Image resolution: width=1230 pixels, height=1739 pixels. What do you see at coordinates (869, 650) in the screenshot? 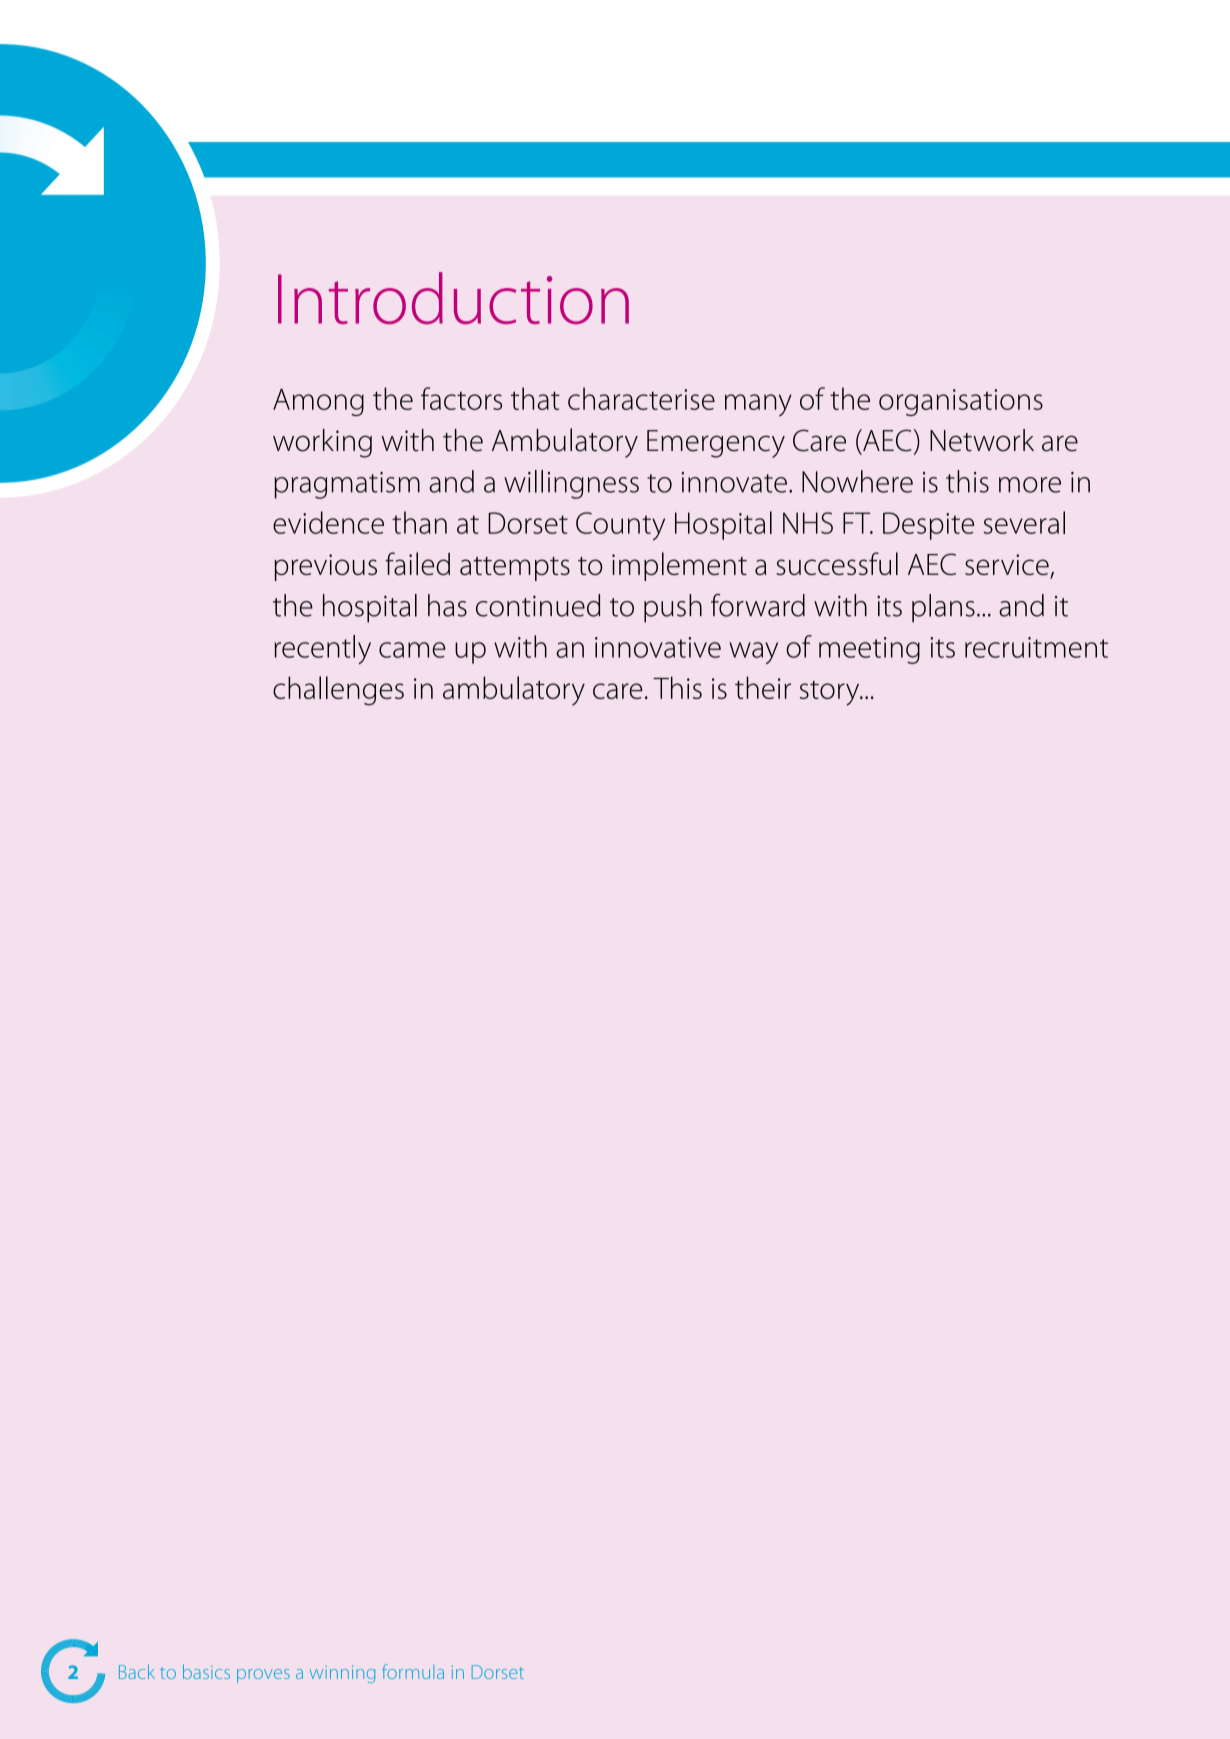
I see `meeting` at bounding box center [869, 650].
